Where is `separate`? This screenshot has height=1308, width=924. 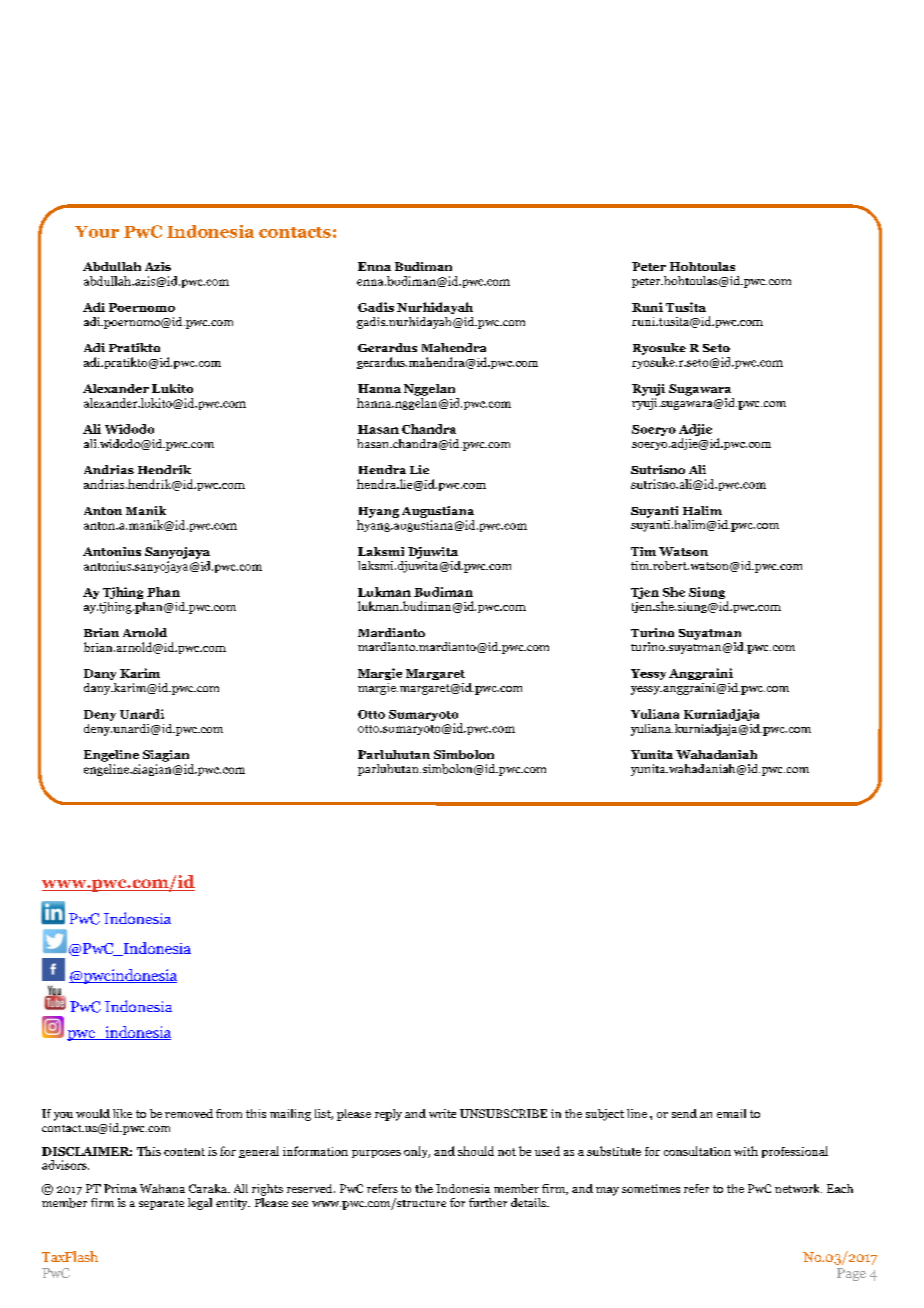
separate is located at coordinates (161, 1205).
